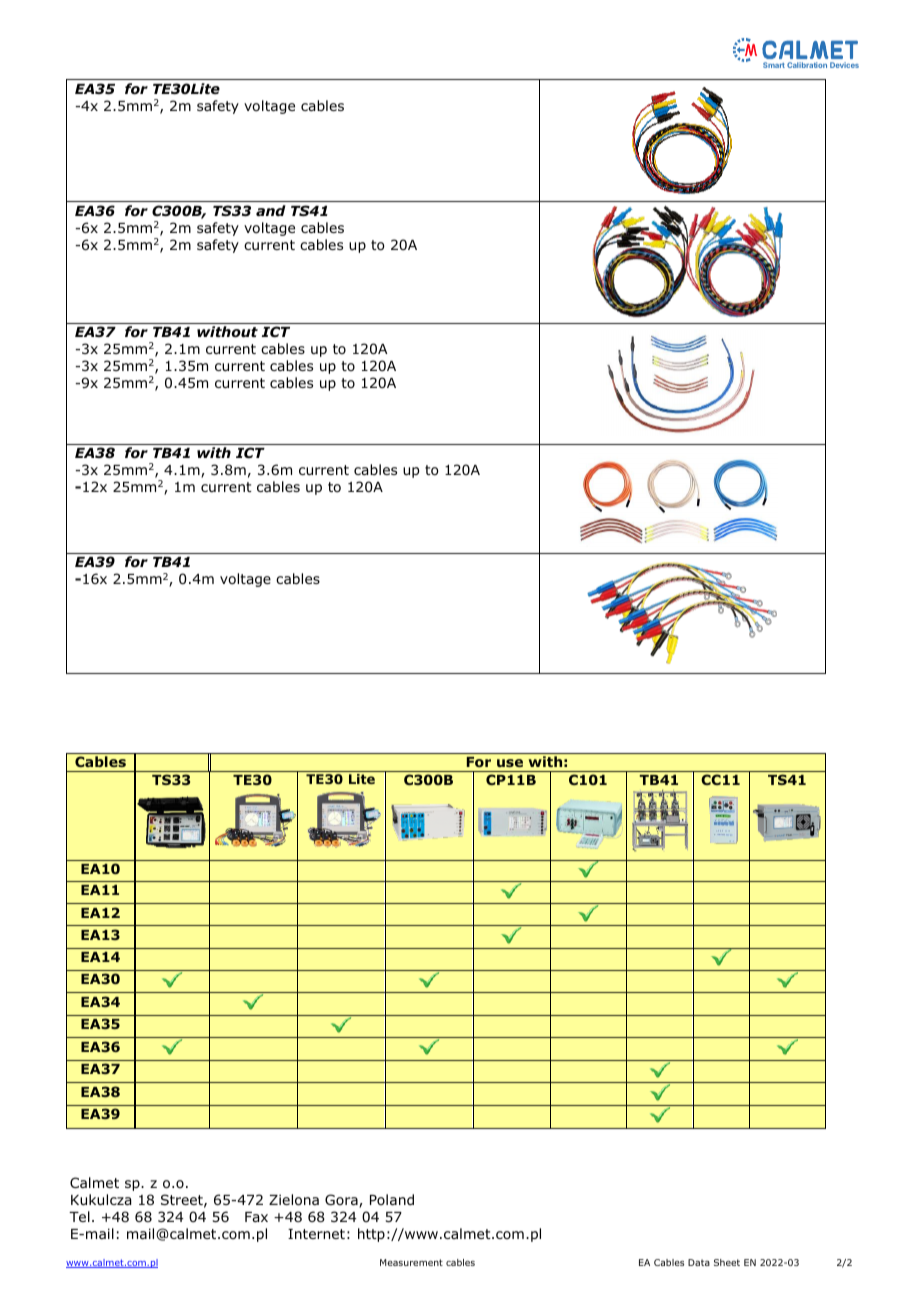 The height and width of the screenshot is (1308, 924). What do you see at coordinates (510, 763) in the screenshot?
I see `use` at bounding box center [510, 763].
